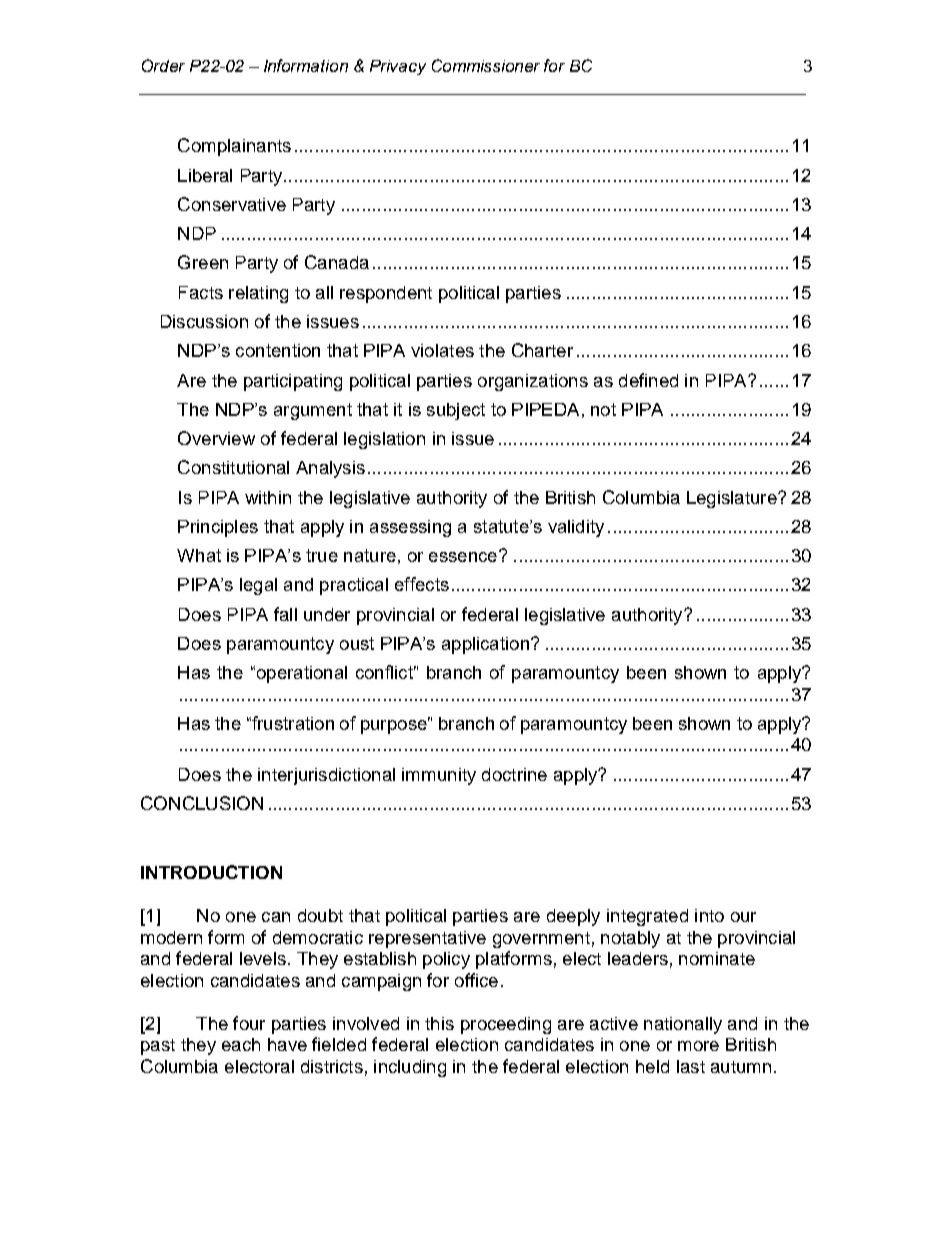 Image resolution: width=952 pixels, height=1233 pixels. Describe the element at coordinates (439, 1023) in the screenshot. I see `this` at that location.
